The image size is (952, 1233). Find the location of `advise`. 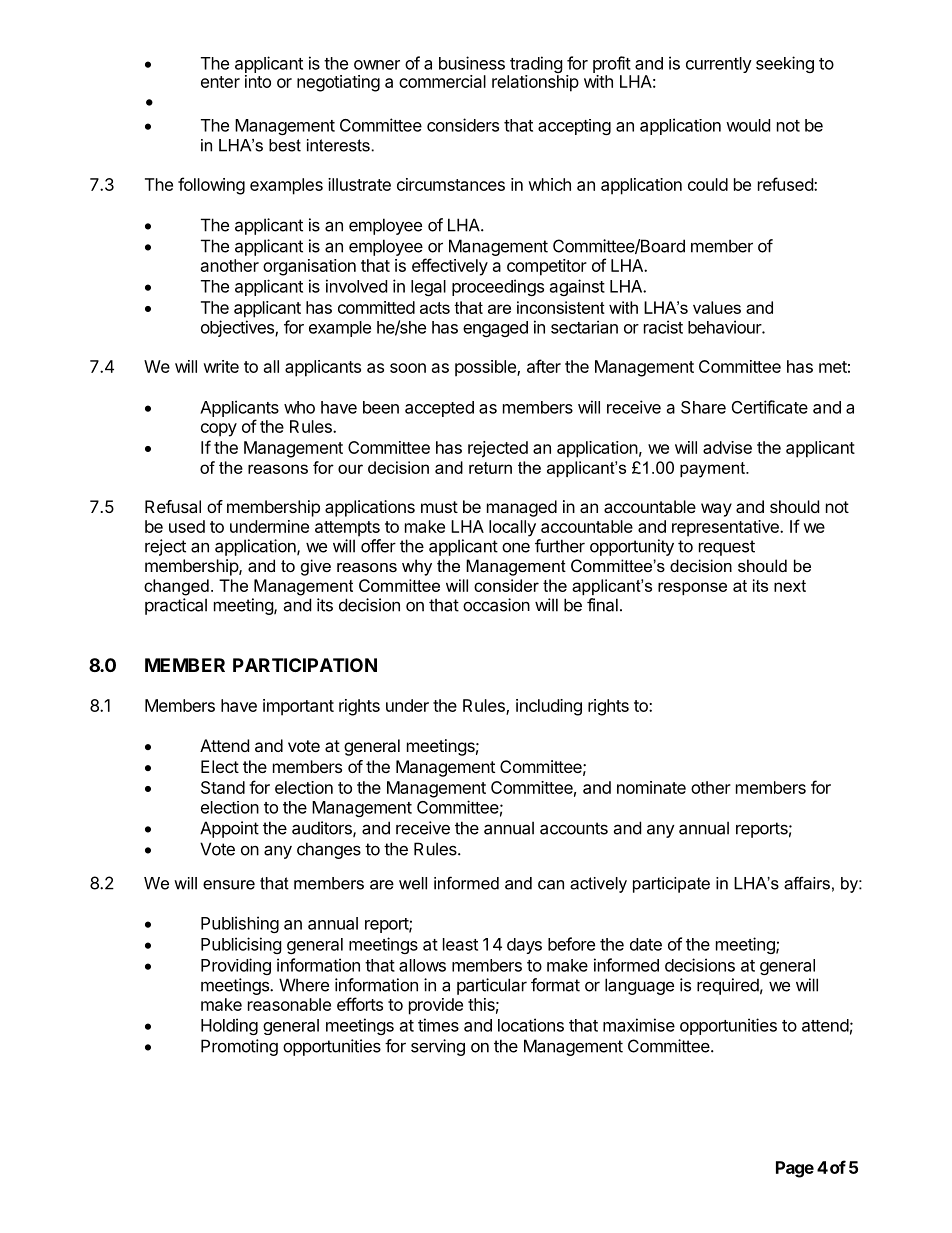

advise is located at coordinates (727, 447).
